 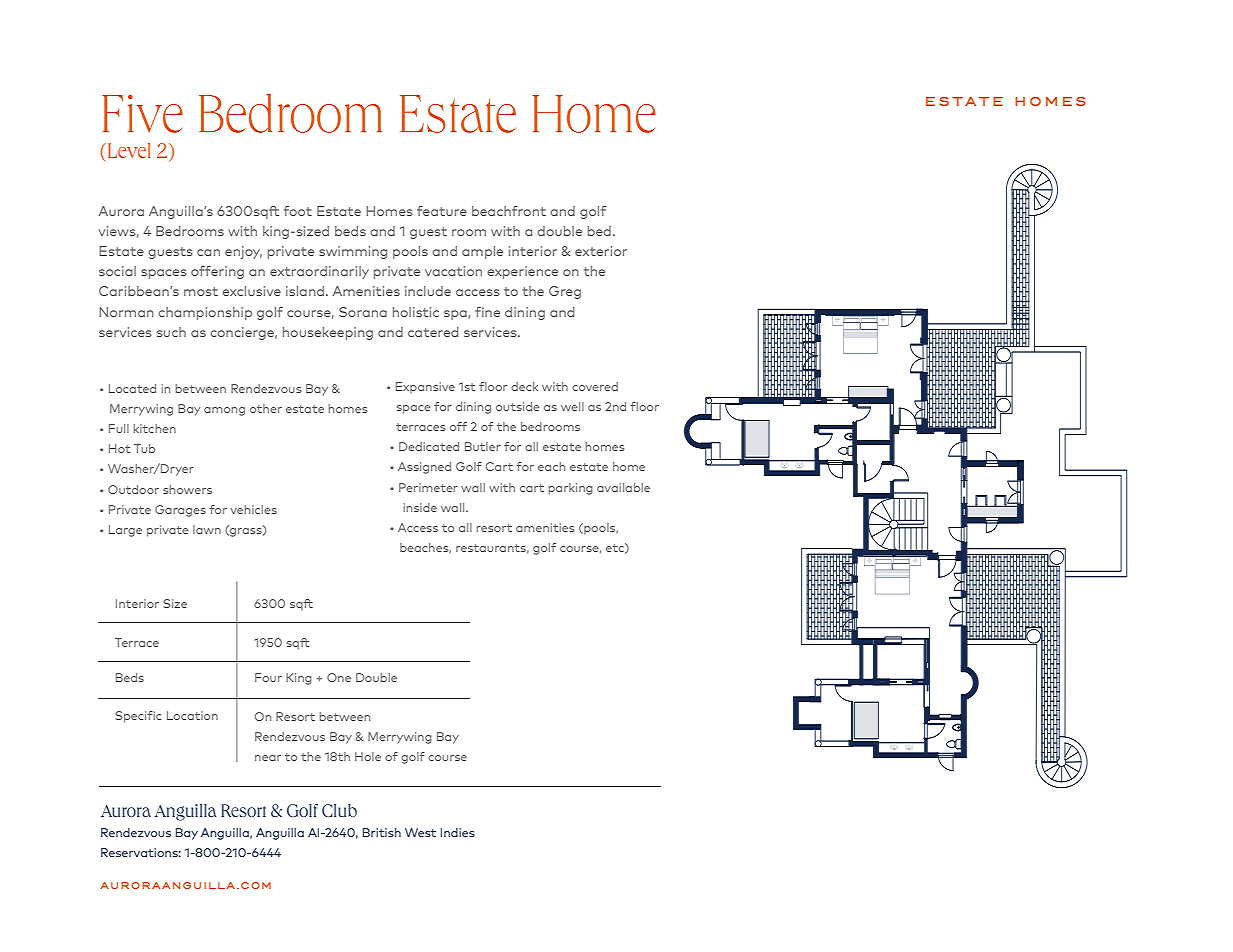 What do you see at coordinates (458, 832) in the document?
I see `Indies` at bounding box center [458, 832].
